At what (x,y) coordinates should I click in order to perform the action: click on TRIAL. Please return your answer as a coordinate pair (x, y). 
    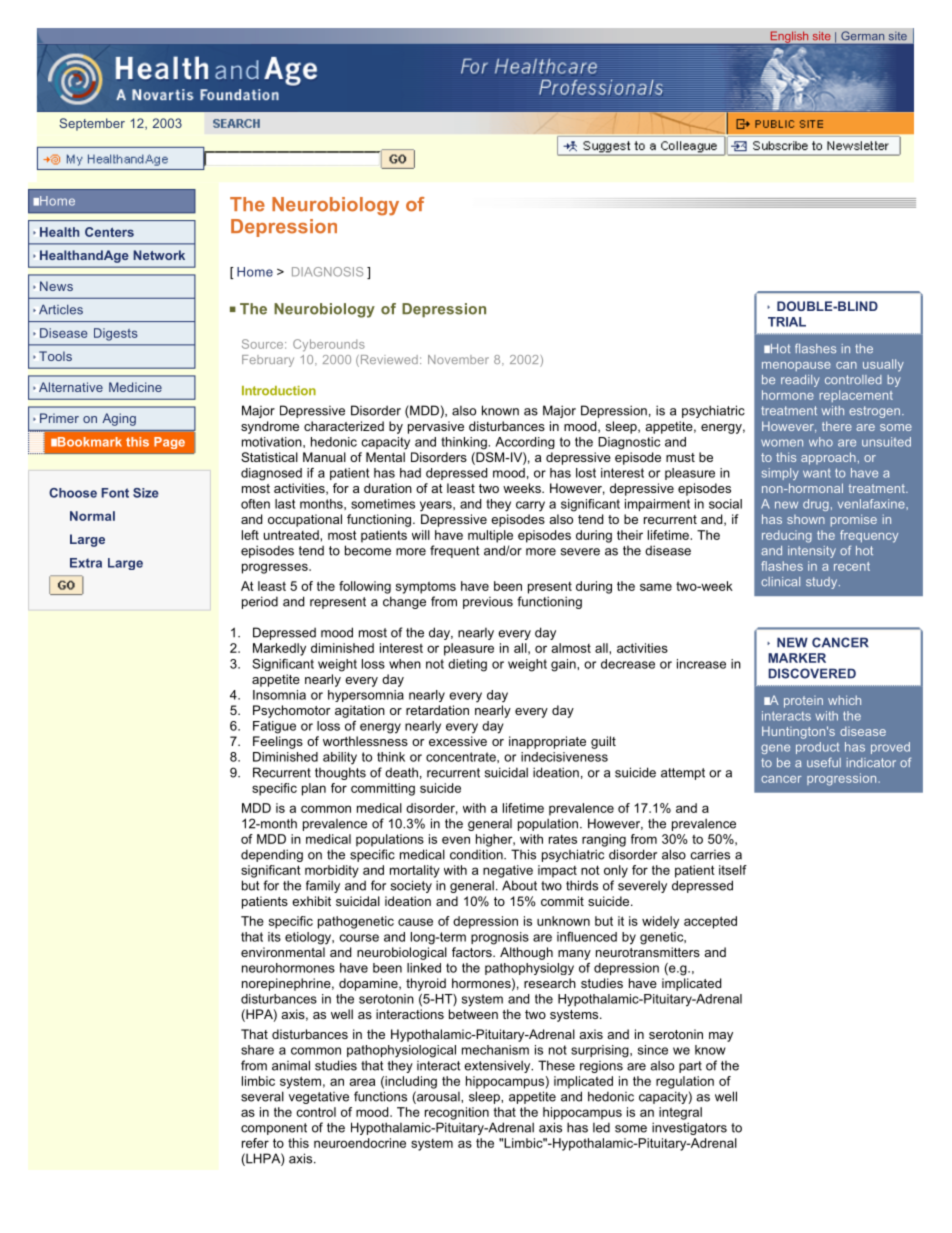
    Looking at the image, I should click on (787, 322).
